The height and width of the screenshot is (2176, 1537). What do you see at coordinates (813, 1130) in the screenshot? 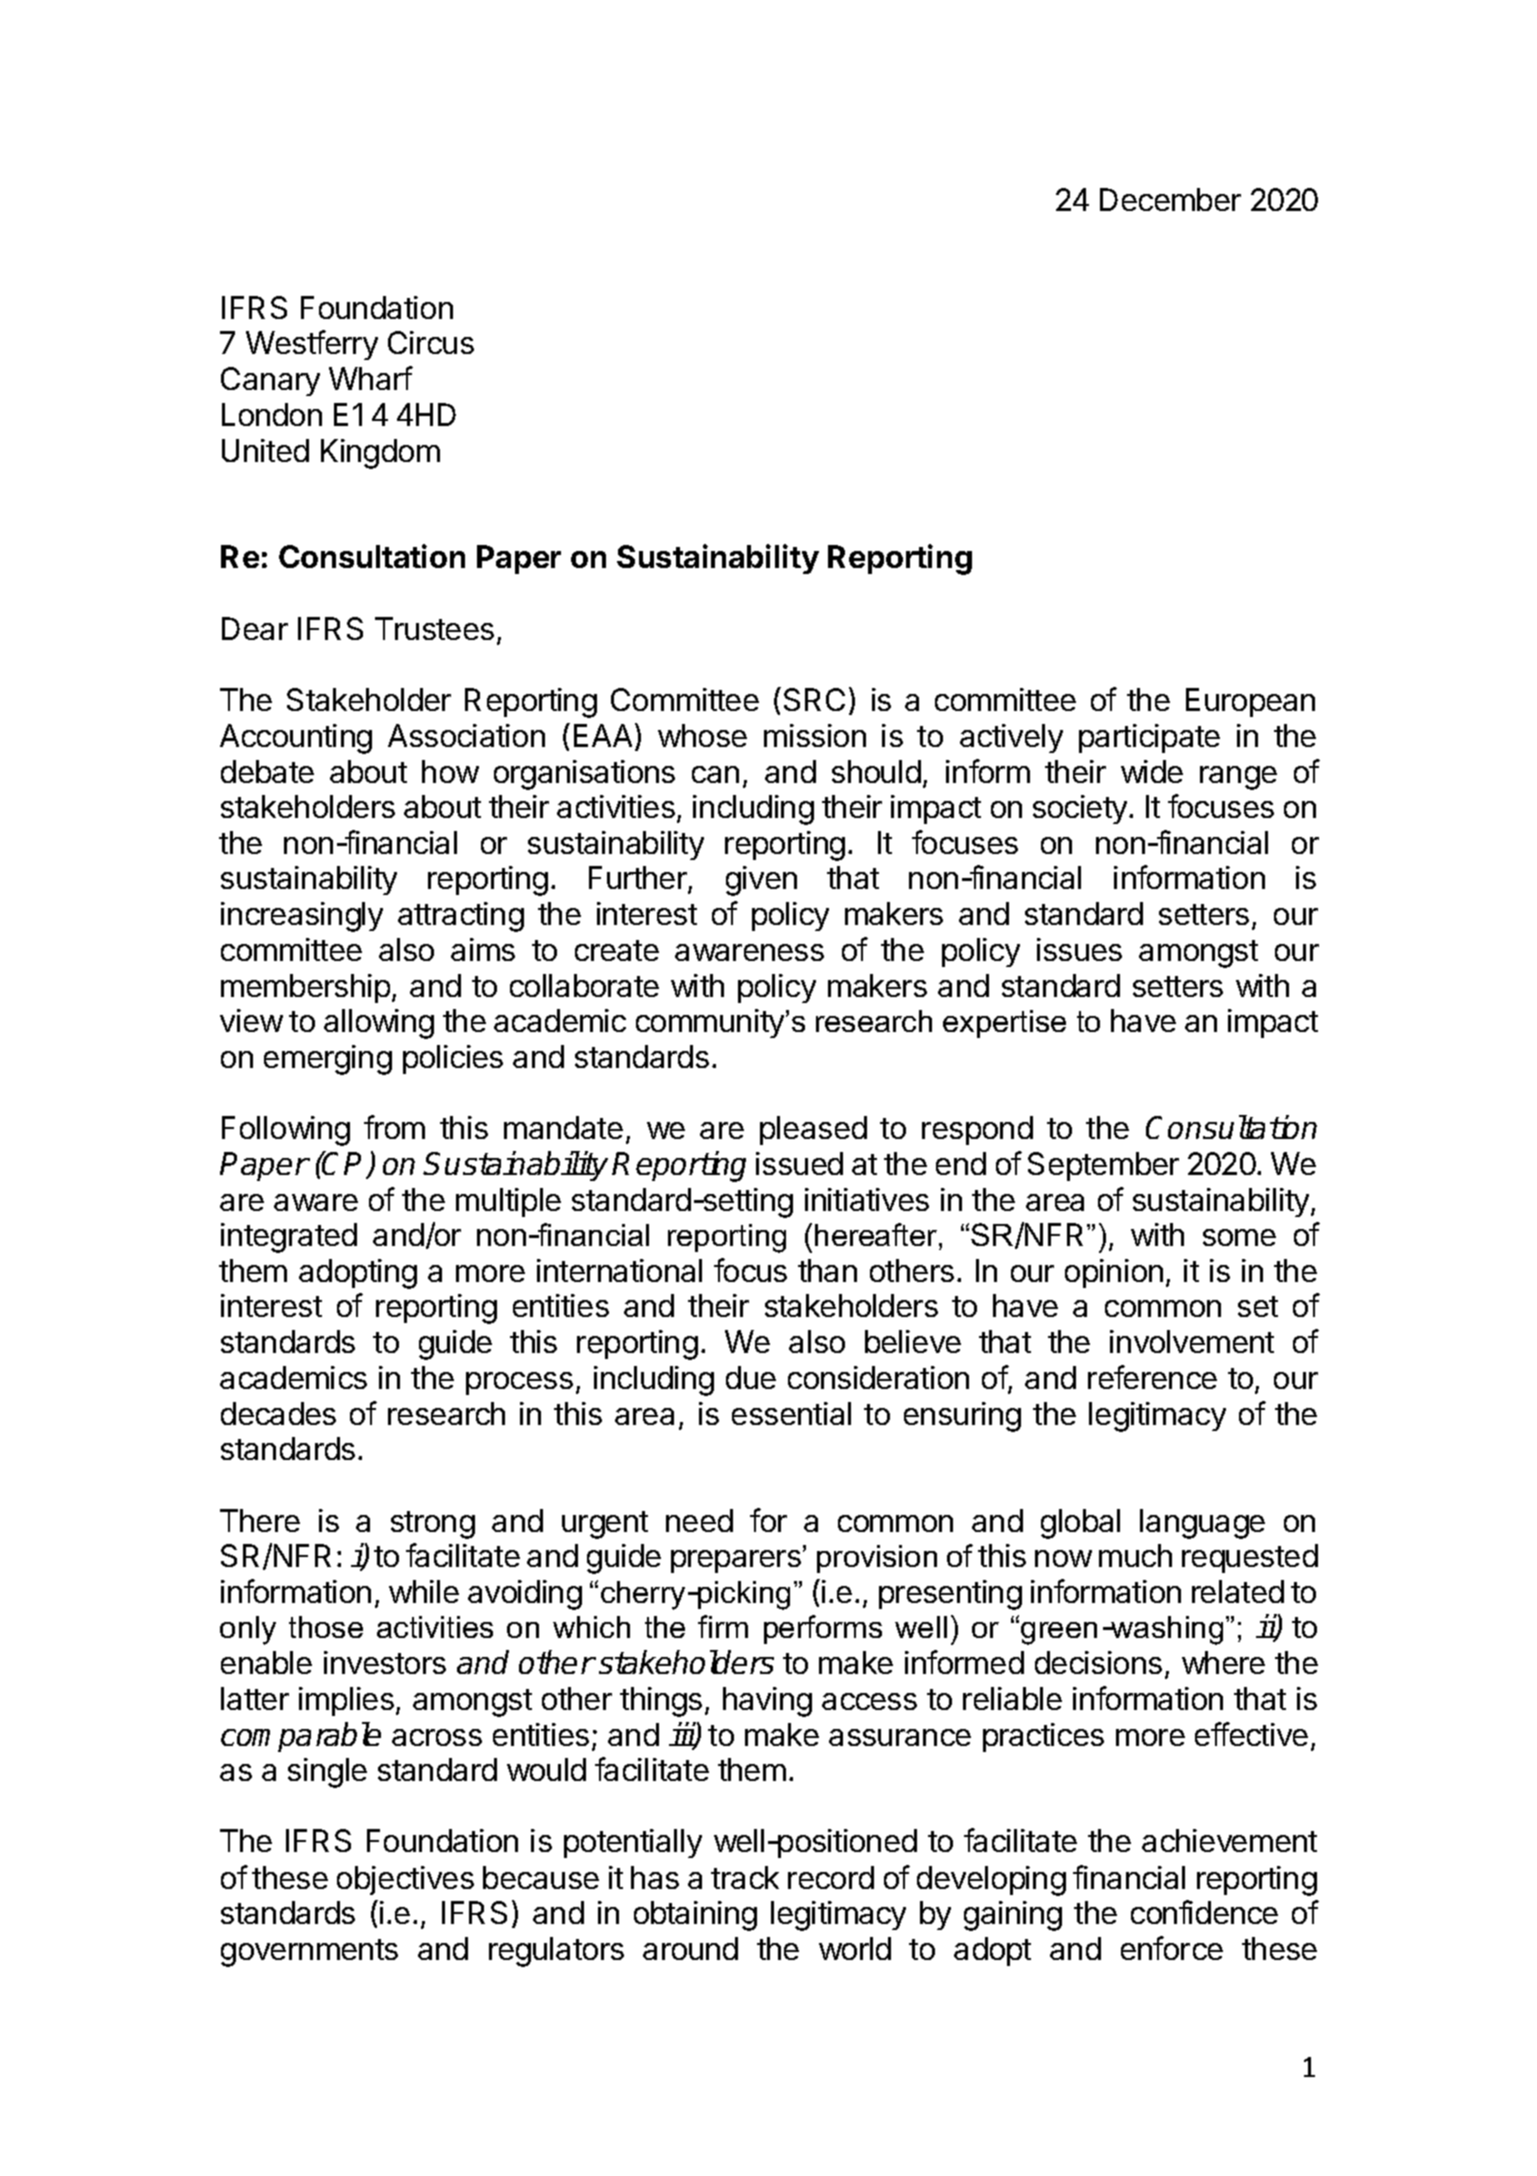
I see `pleased` at bounding box center [813, 1130].
